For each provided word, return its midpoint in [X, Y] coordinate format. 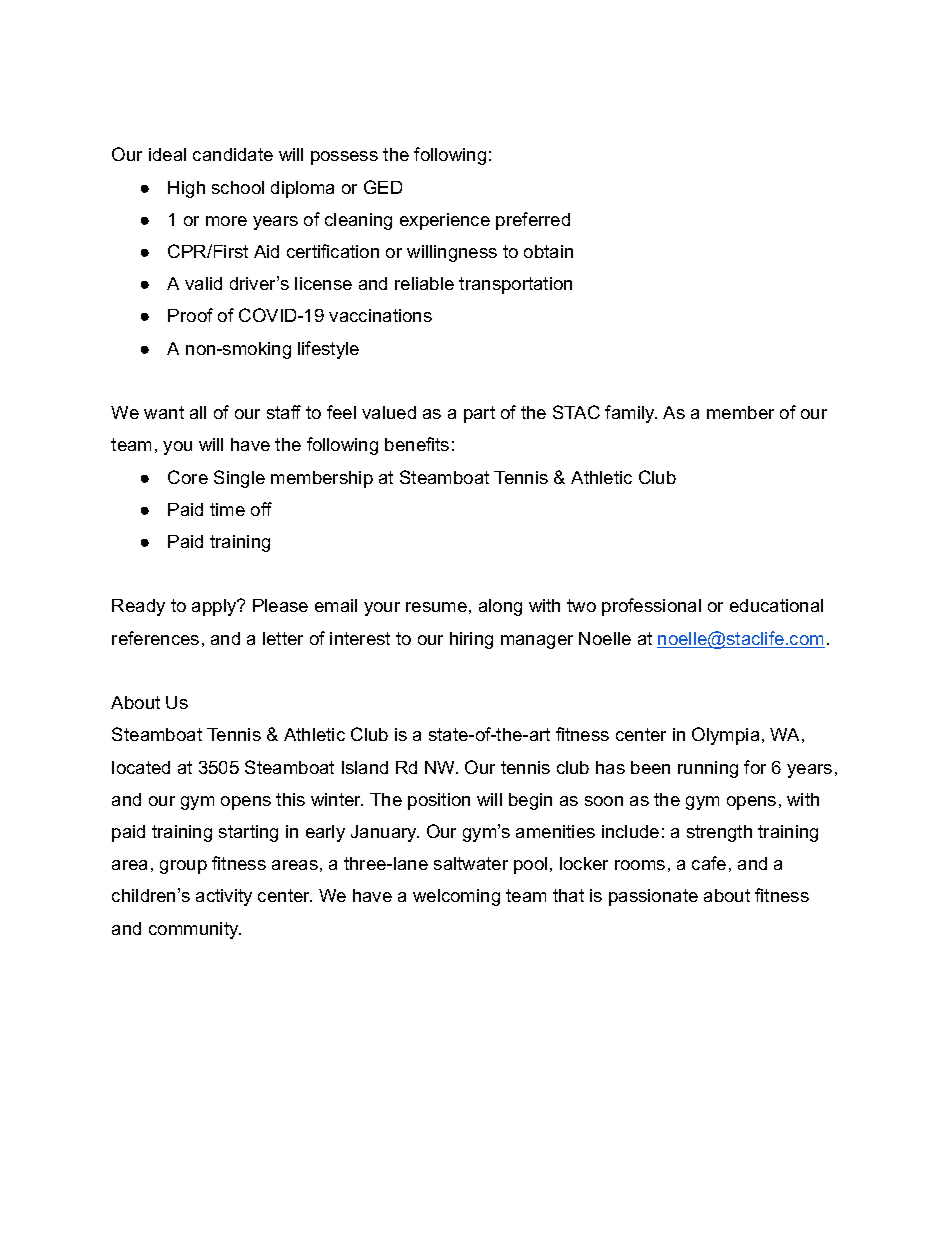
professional [651, 607]
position [439, 801]
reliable [424, 283]
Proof [190, 315]
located [141, 767]
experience [445, 221]
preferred [533, 221]
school [238, 187]
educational [776, 605]
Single [239, 479]
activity [224, 897]
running [708, 769]
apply [215, 607]
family [631, 414]
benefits [417, 444]
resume [436, 607]
